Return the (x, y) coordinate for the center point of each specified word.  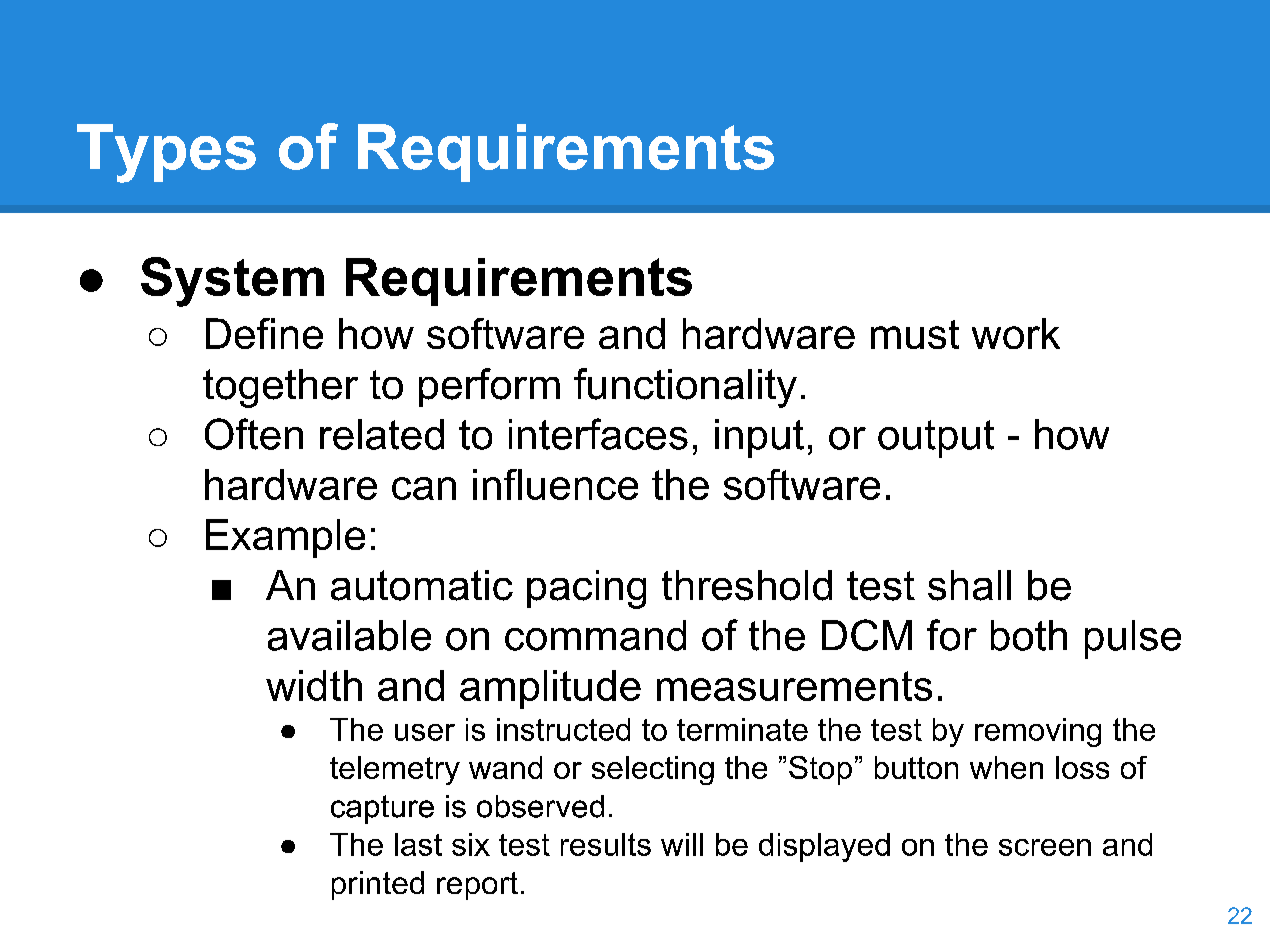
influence (555, 484)
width (314, 685)
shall (969, 585)
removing (1038, 732)
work (1016, 333)
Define (264, 333)
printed (378, 885)
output (936, 439)
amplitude (550, 689)
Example (285, 538)
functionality (685, 388)
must (915, 334)
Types (166, 153)
